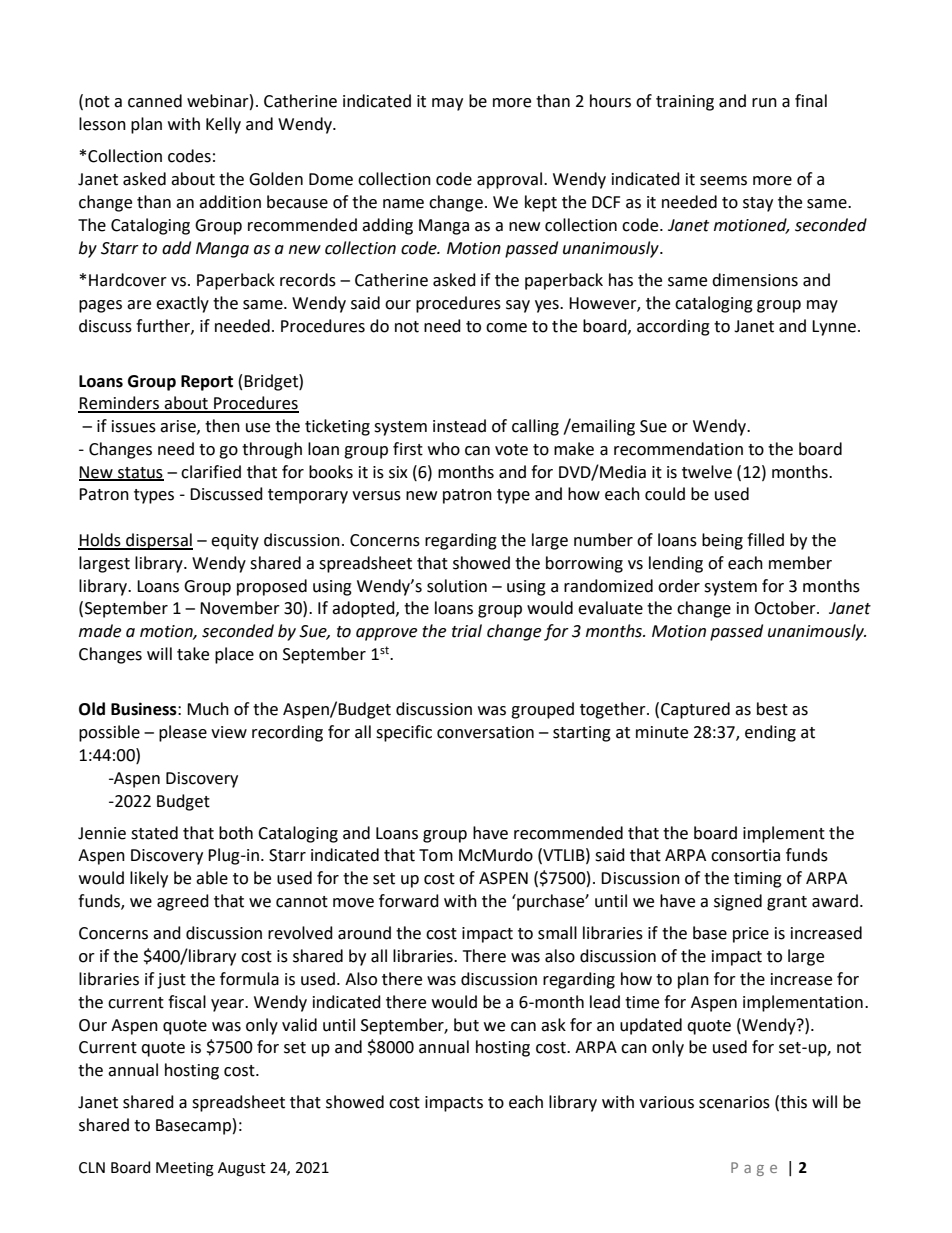 The image size is (952, 1233). I want to click on October, so click(786, 608).
